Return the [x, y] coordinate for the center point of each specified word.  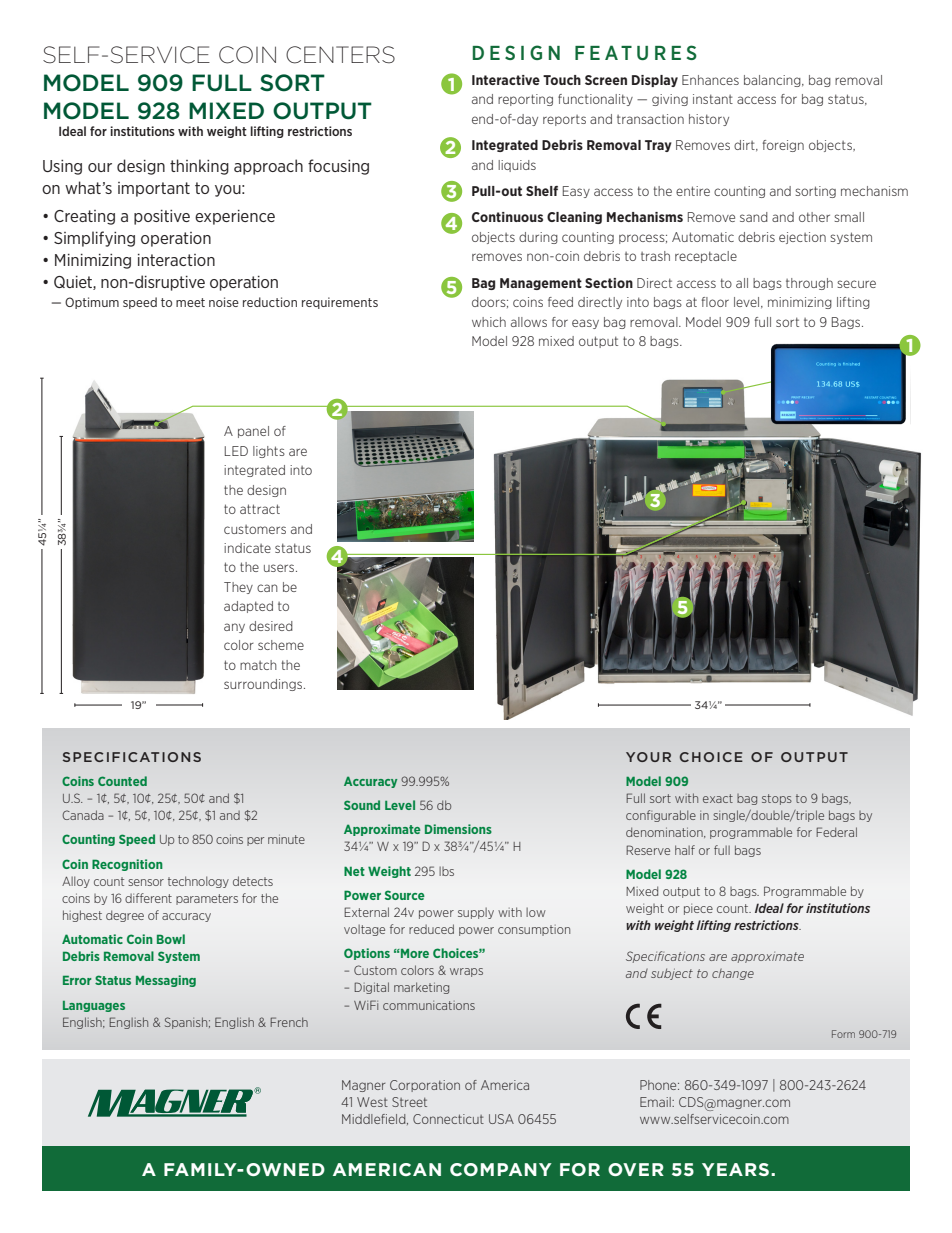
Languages [94, 1006]
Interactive [506, 80]
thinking [199, 167]
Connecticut [448, 1119]
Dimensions [458, 829]
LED [236, 451]
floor [715, 302]
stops [777, 799]
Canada [83, 815]
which [489, 322]
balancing [773, 81]
